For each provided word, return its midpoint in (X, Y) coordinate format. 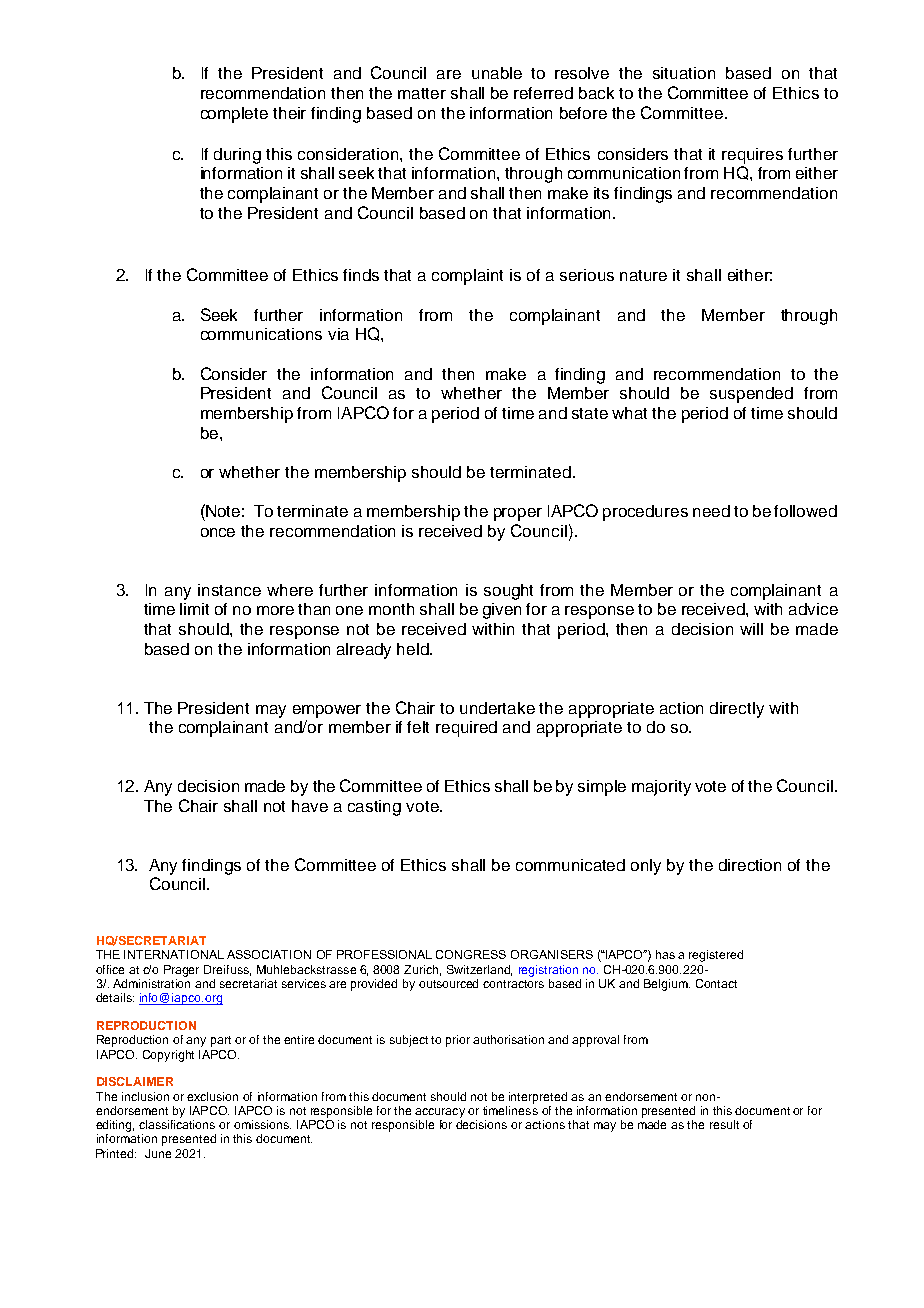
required (466, 729)
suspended (751, 395)
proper (518, 514)
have (310, 806)
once (218, 532)
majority (661, 788)
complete (234, 115)
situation (684, 73)
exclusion (212, 1096)
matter (422, 93)
